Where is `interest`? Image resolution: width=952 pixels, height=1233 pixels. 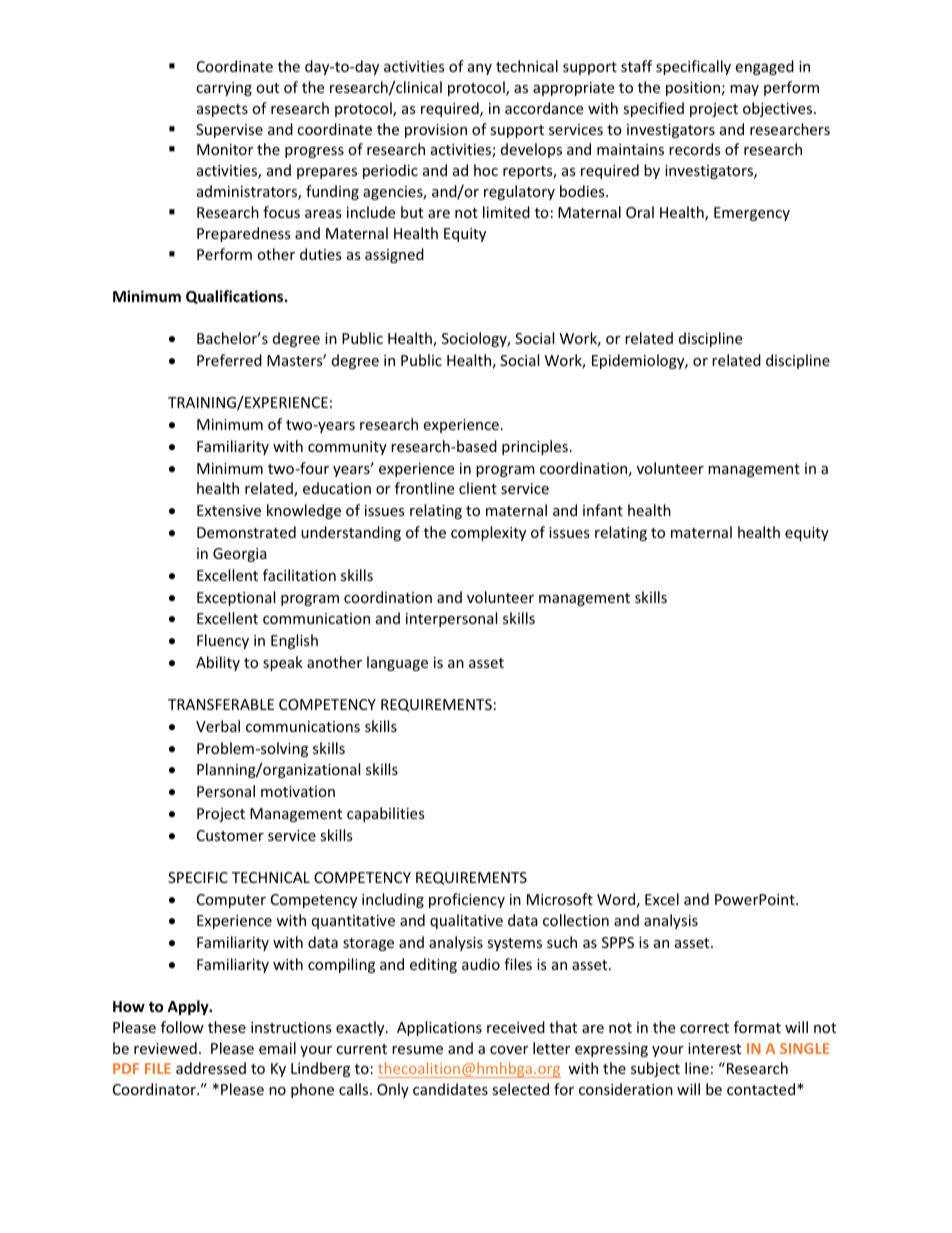 interest is located at coordinates (714, 1048).
